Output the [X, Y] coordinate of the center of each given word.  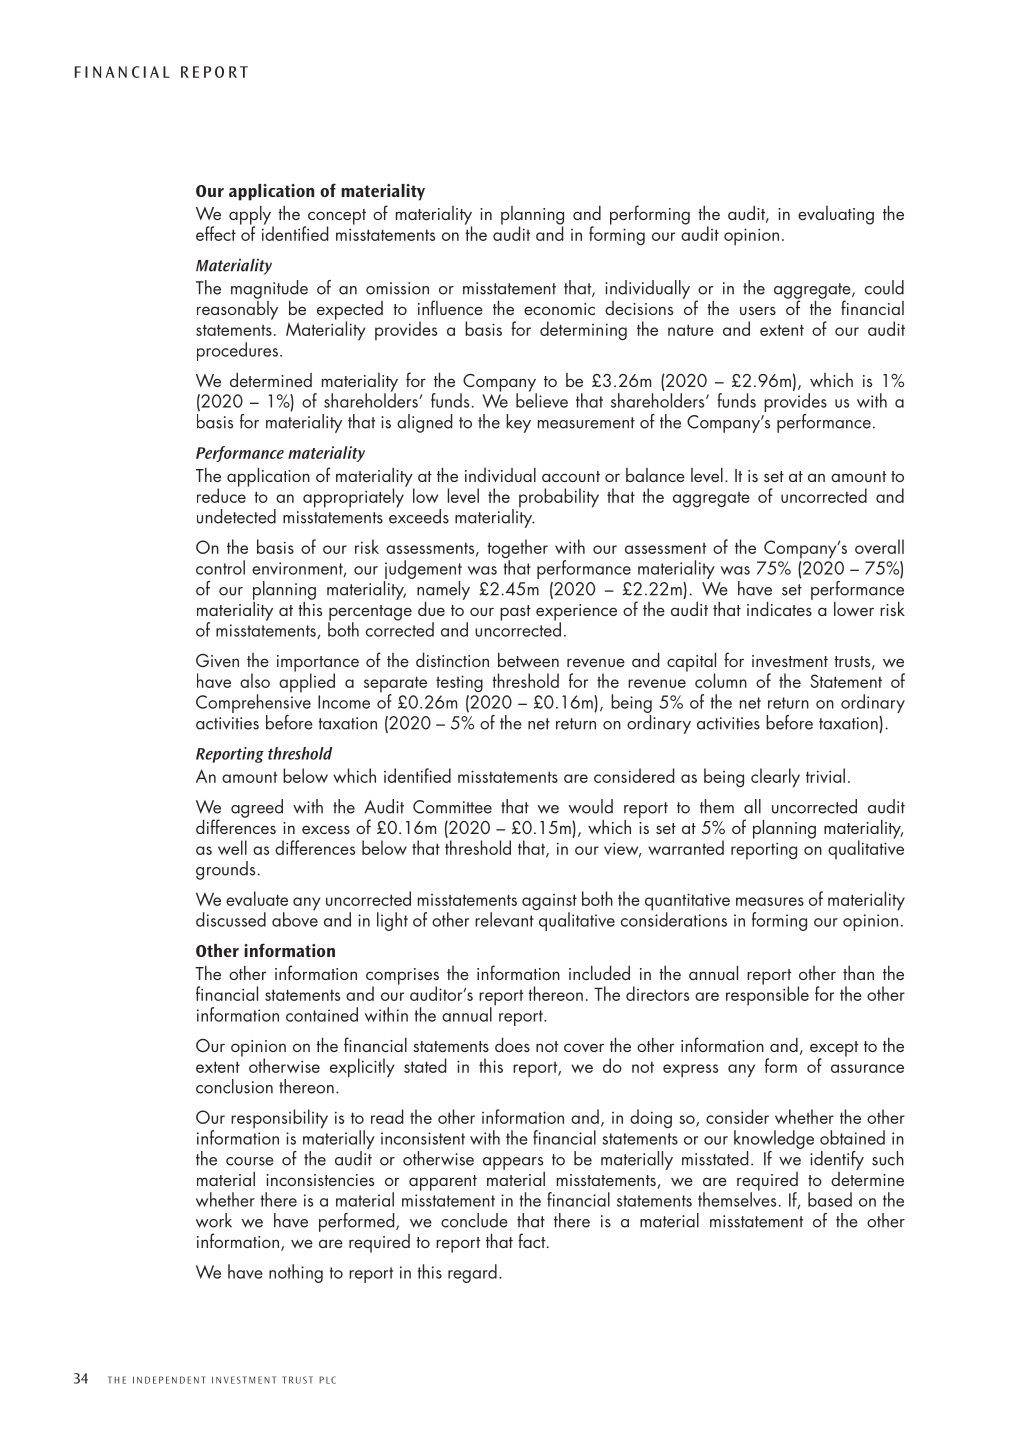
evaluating [836, 215]
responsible [767, 995]
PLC [327, 1380]
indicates [780, 607]
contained [322, 1014]
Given [217, 660]
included [599, 972]
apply [251, 216]
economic [559, 309]
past [515, 613]
